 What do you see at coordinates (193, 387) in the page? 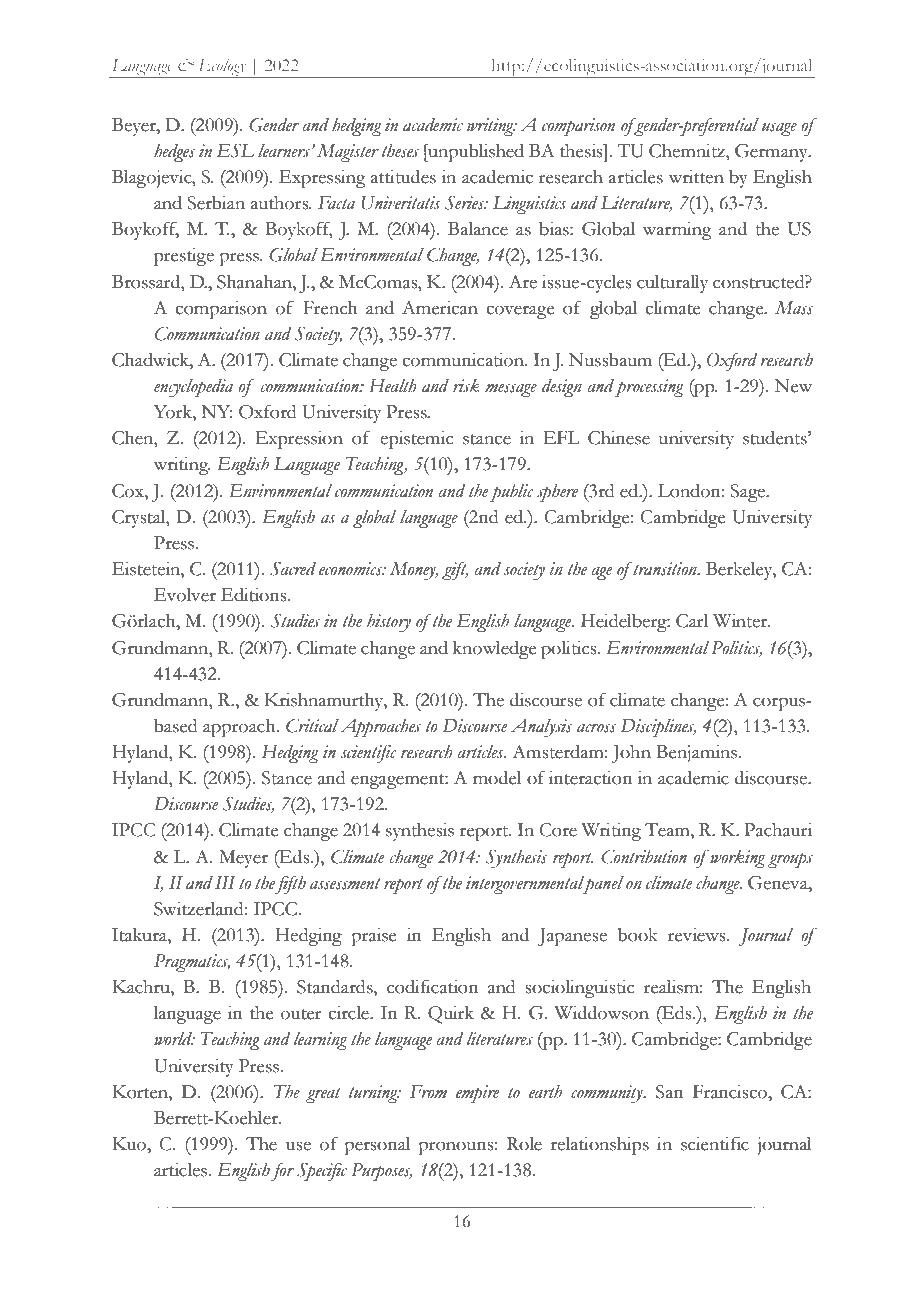
I see `encyclopedia` at bounding box center [193, 387].
